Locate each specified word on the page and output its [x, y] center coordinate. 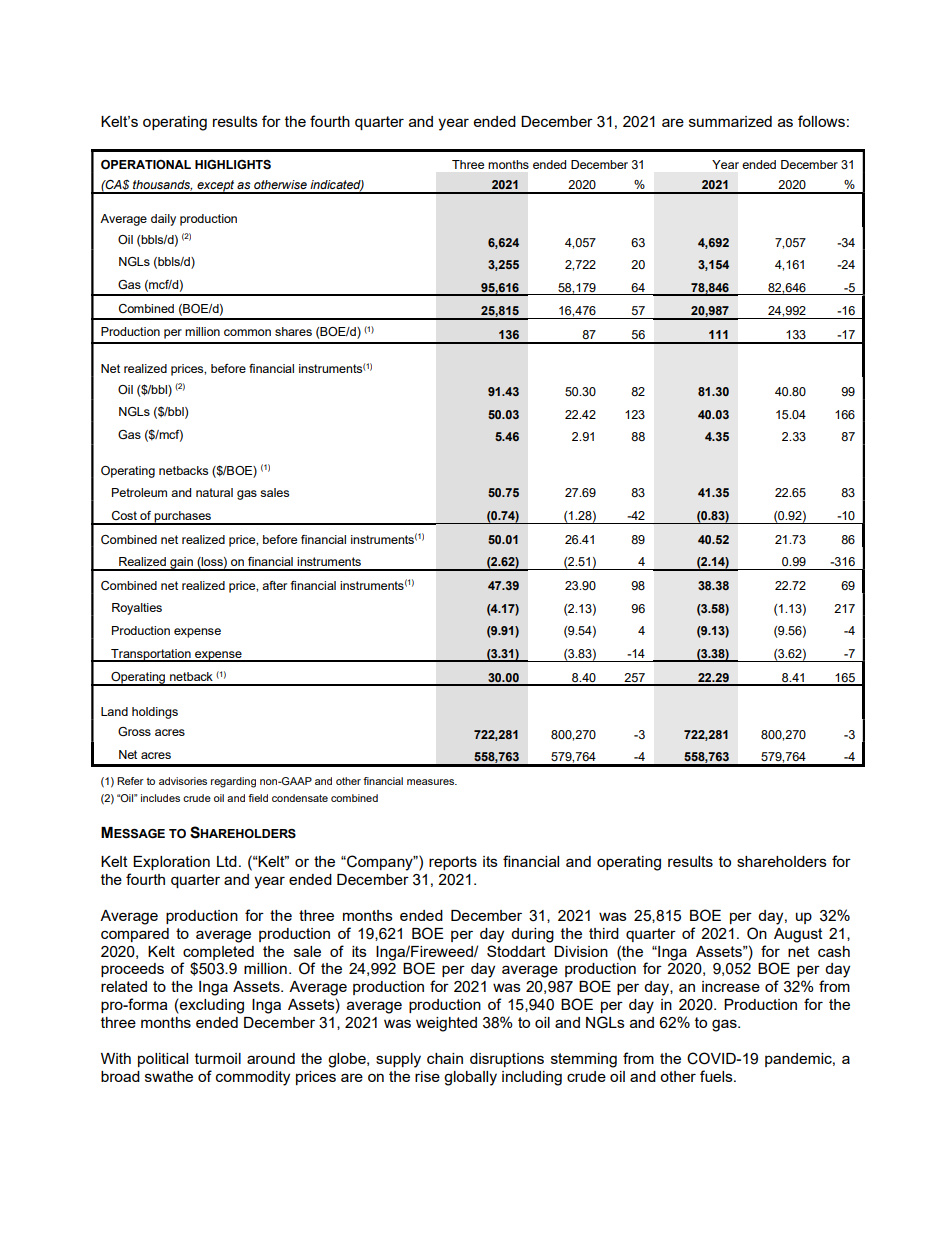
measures [432, 782]
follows [821, 121]
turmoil [218, 1058]
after [274, 585]
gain [181, 564]
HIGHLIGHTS [233, 165]
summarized [730, 121]
